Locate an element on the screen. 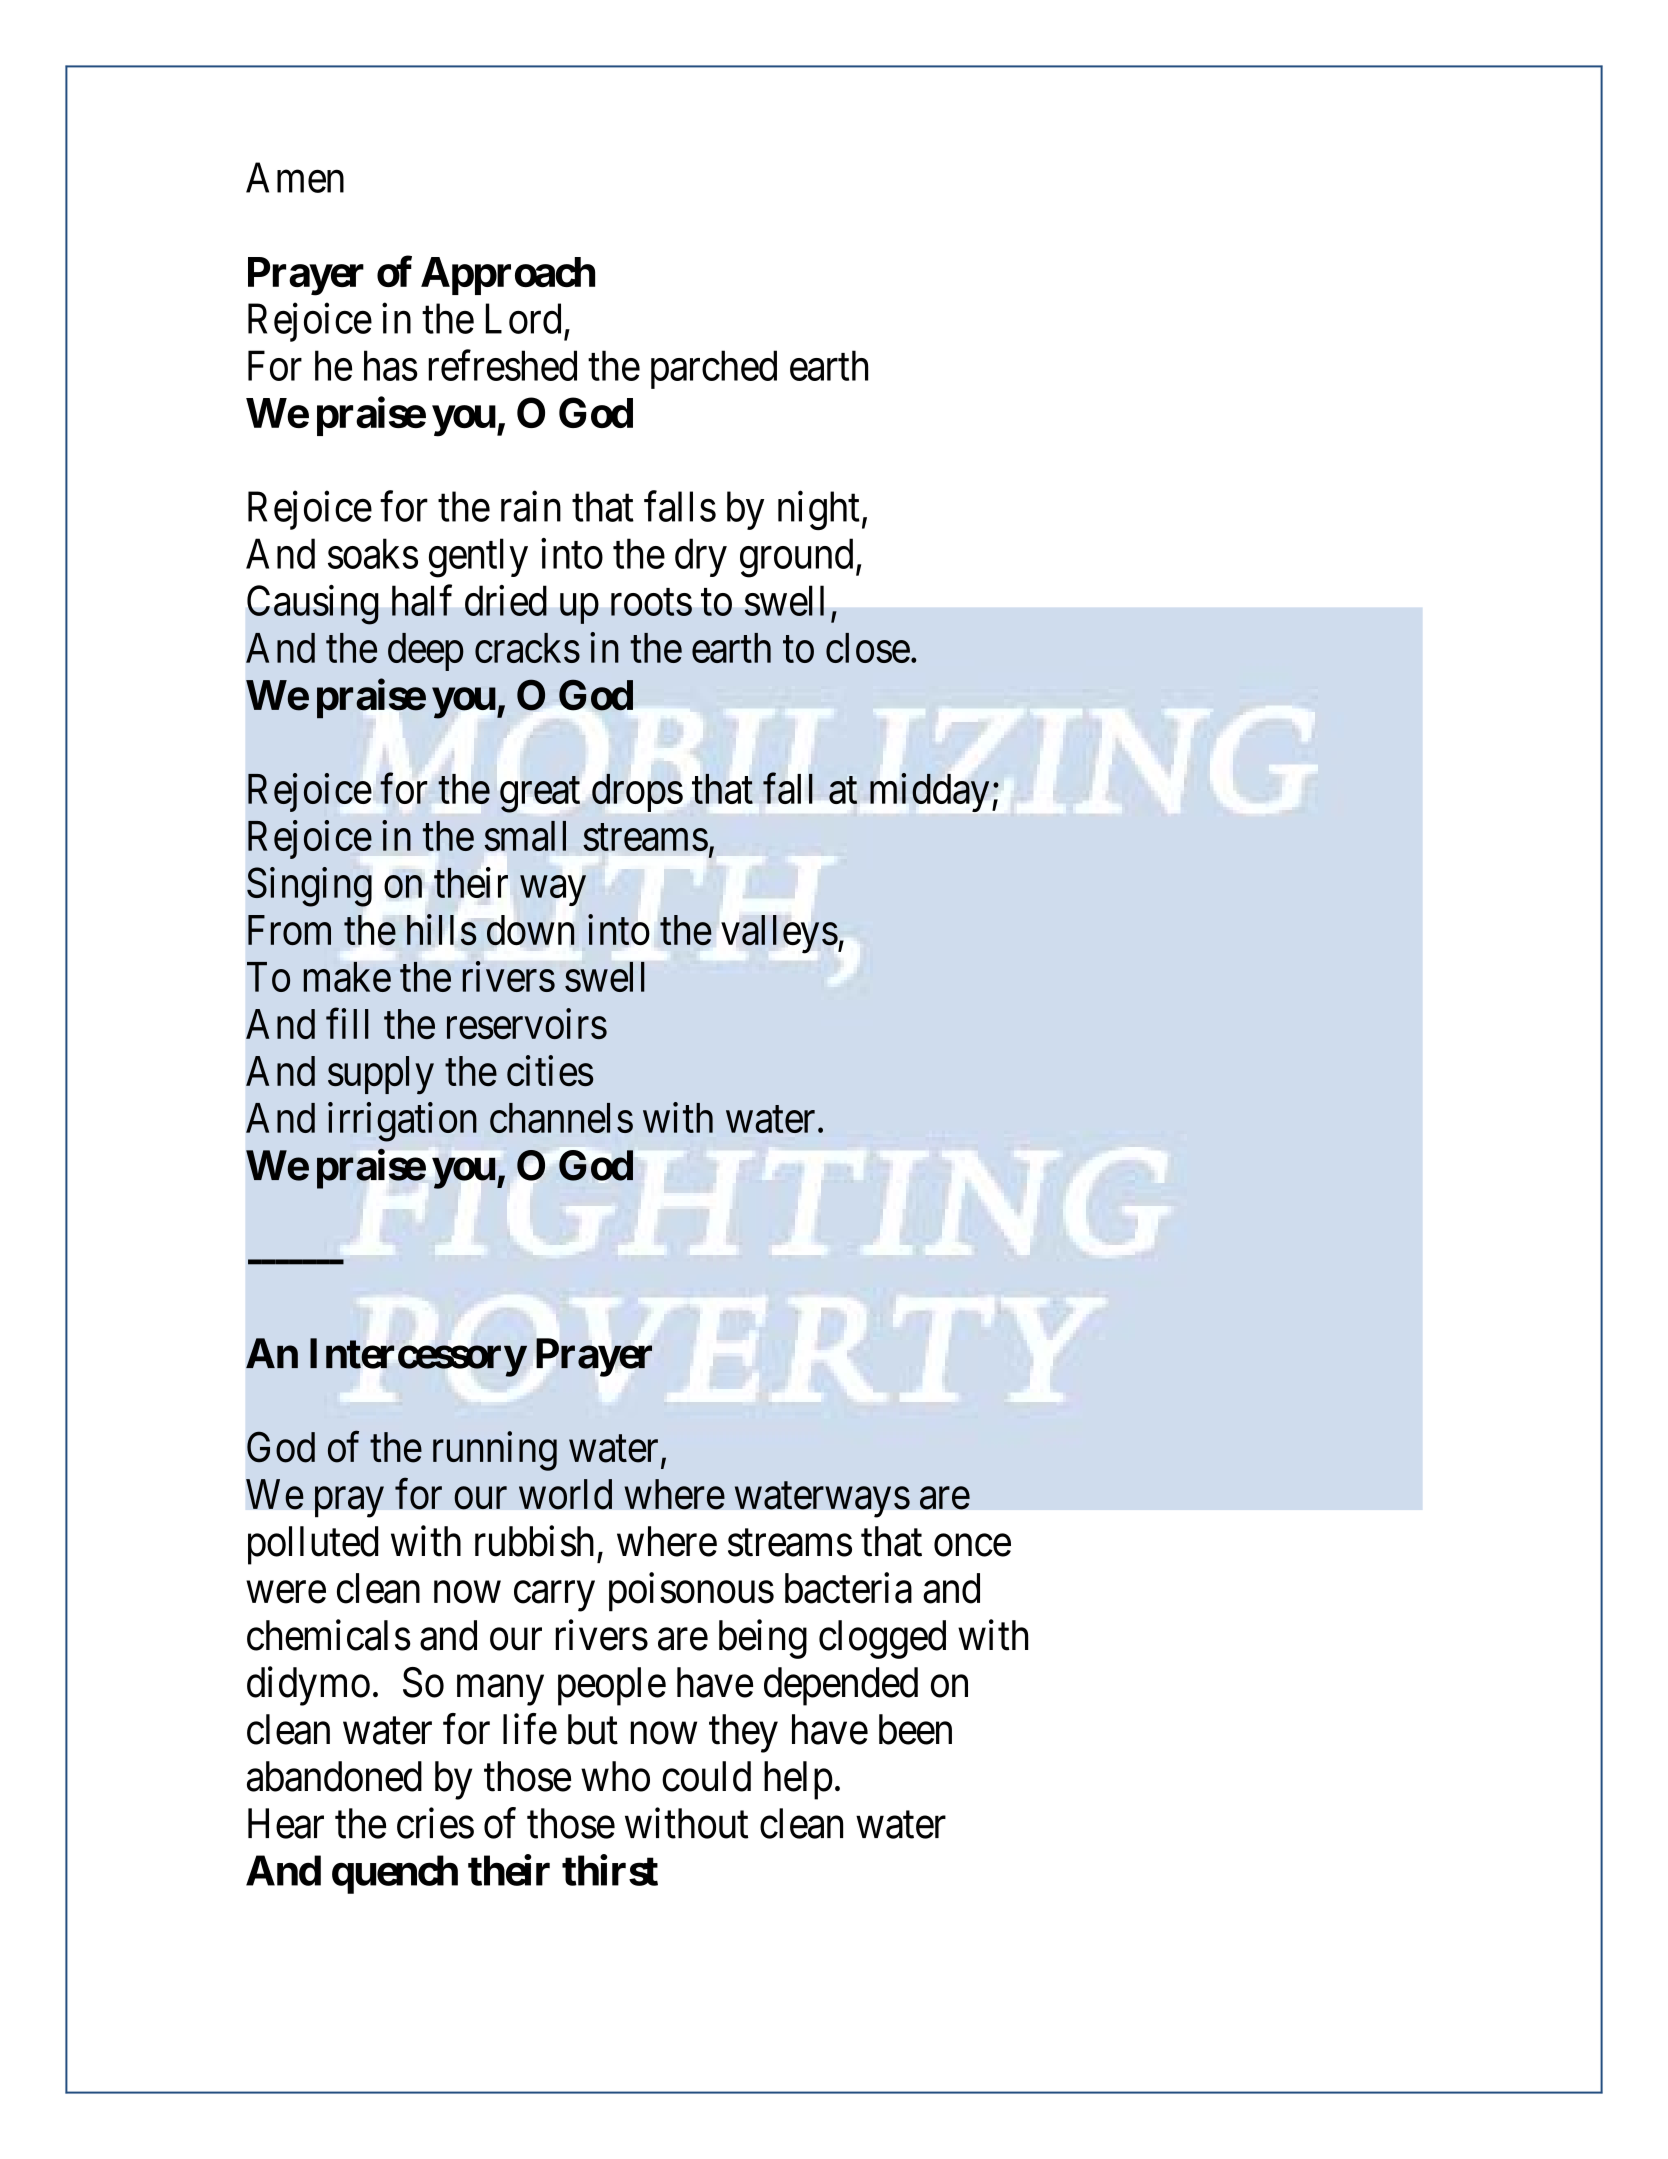  abandoned is located at coordinates (334, 1776).
